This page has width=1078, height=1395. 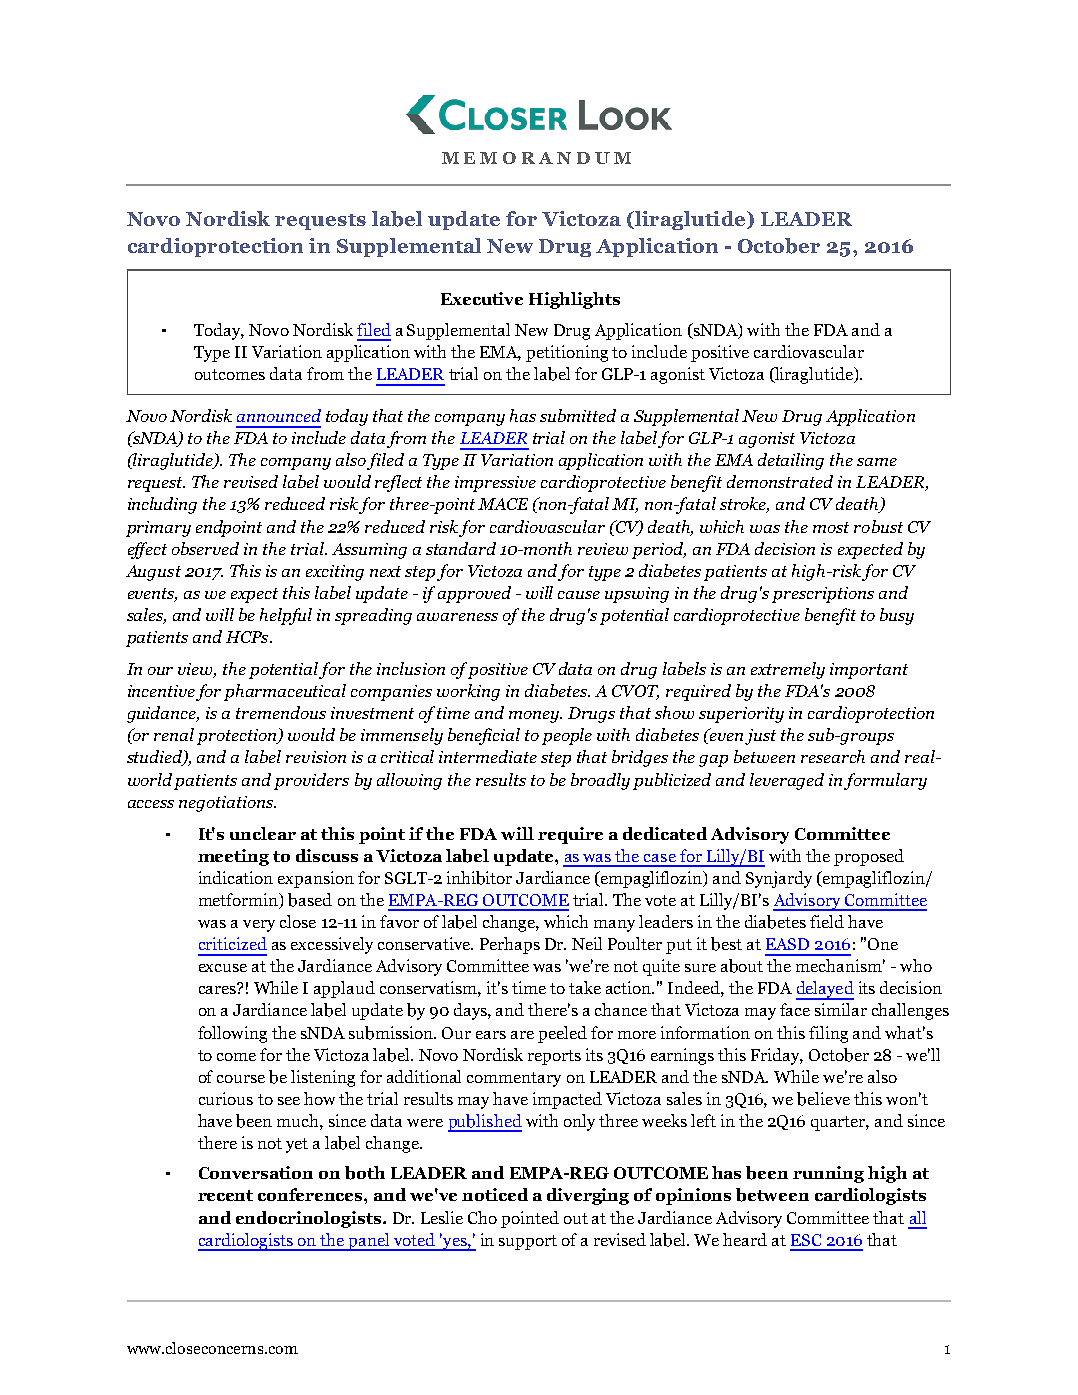 What do you see at coordinates (828, 1174) in the page?
I see `running` at bounding box center [828, 1174].
